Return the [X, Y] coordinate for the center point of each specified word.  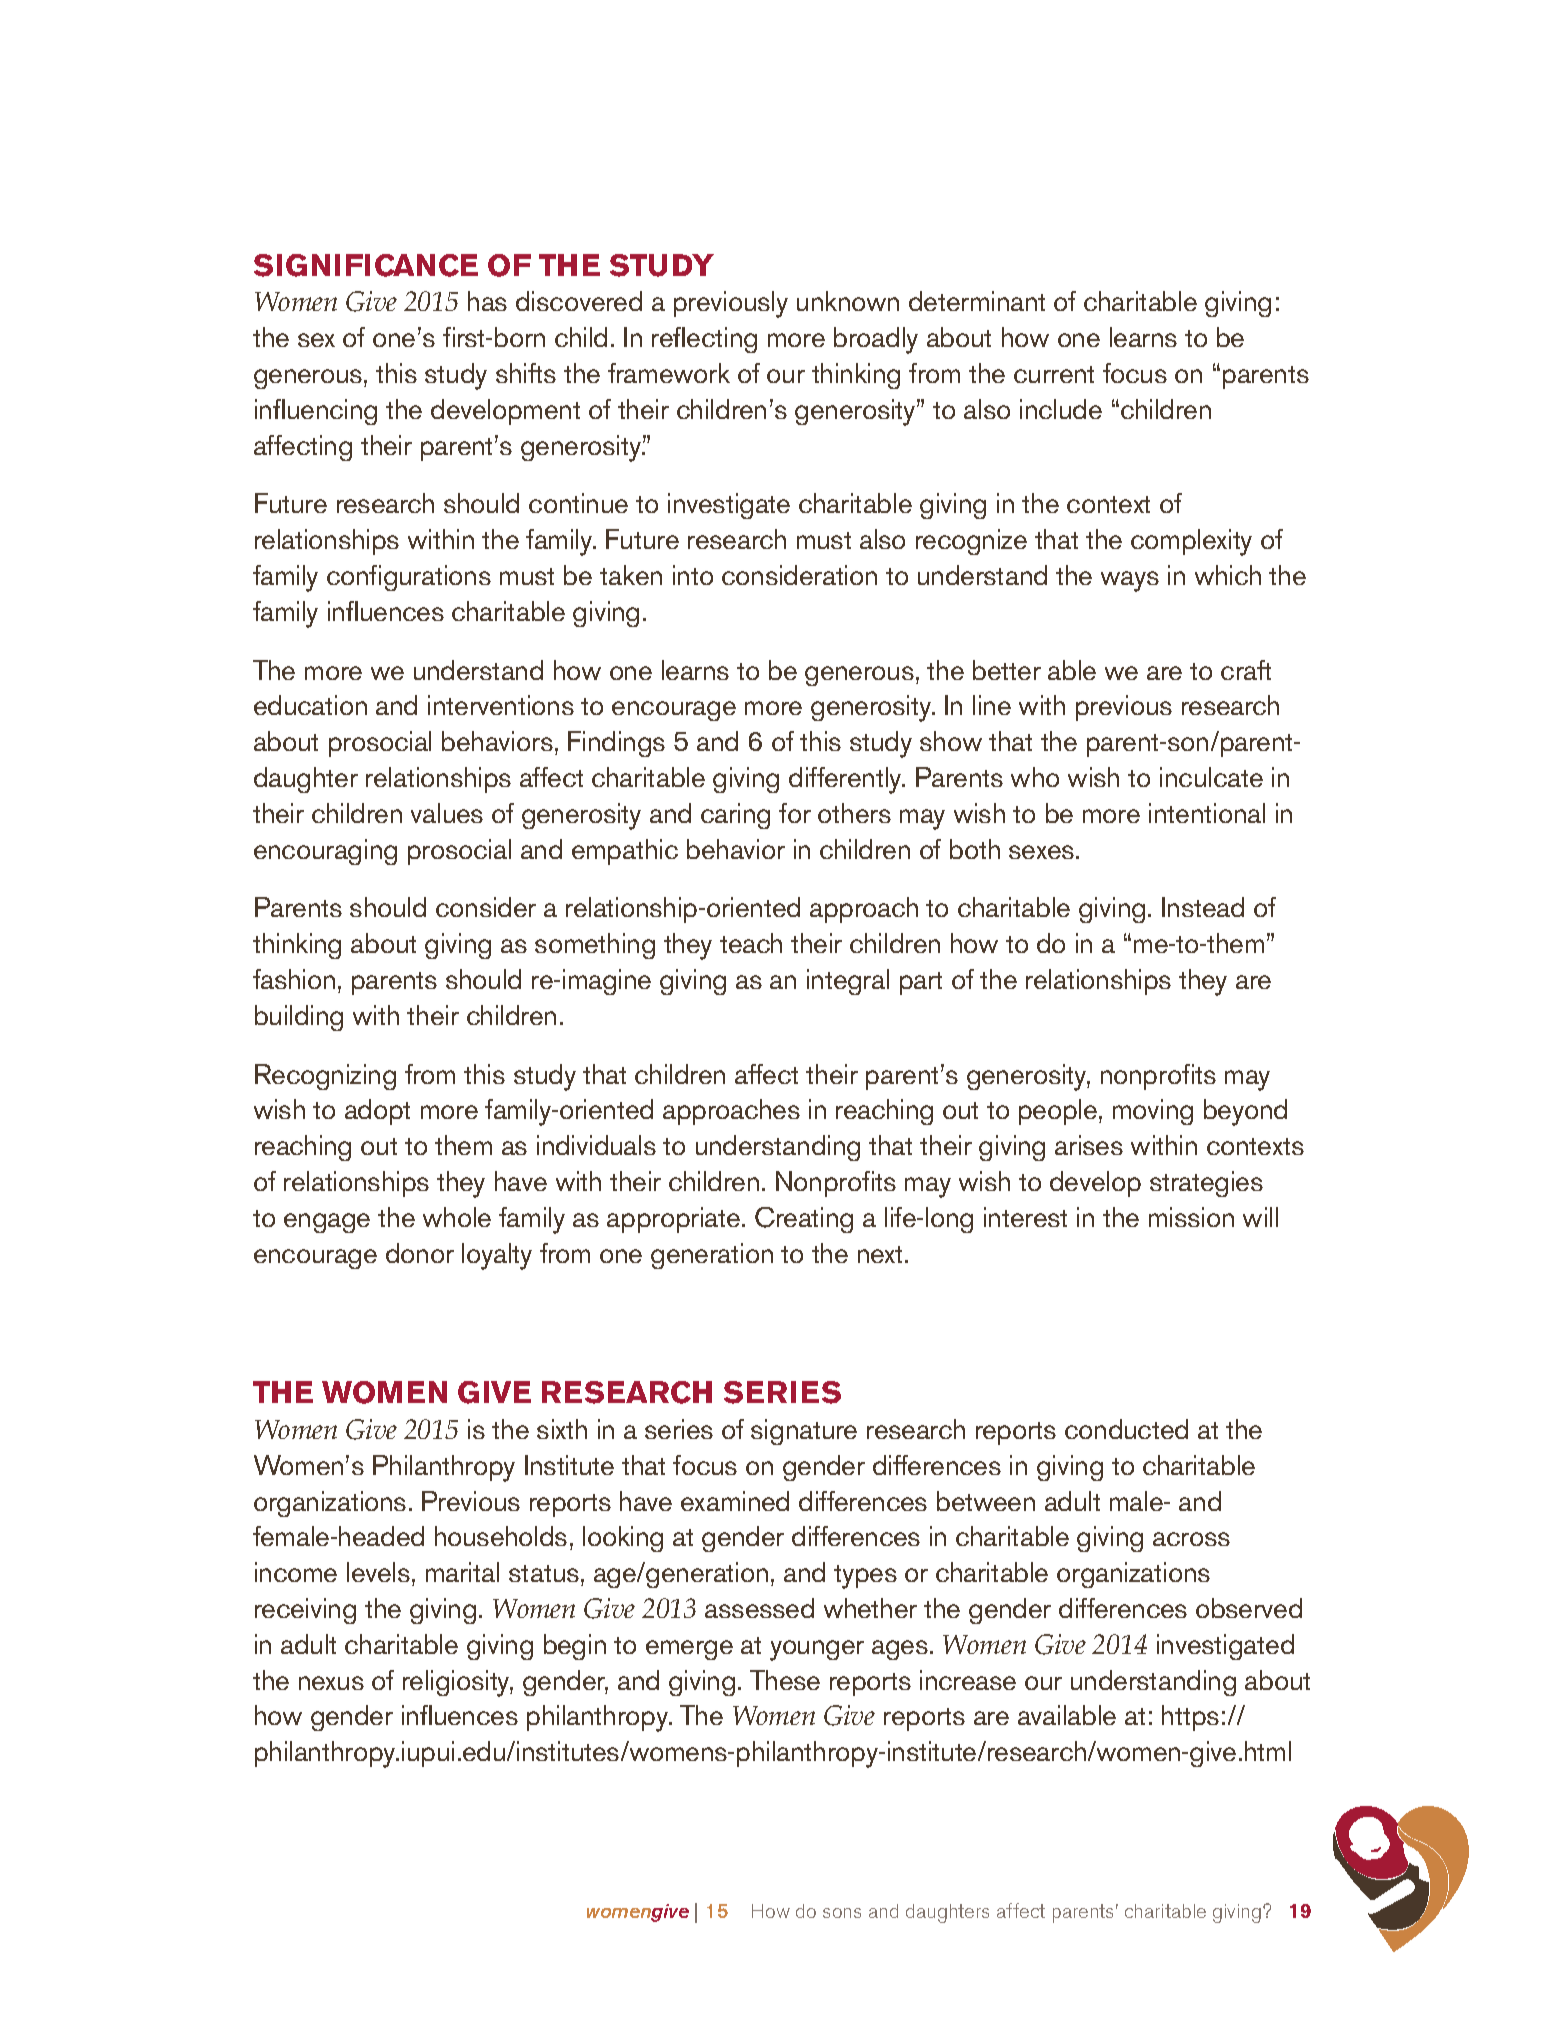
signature [804, 1432]
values [447, 813]
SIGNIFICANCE [366, 265]
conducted [1126, 1429]
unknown [848, 301]
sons [842, 1913]
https [1190, 1718]
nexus [331, 1683]
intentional [1207, 813]
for [795, 813]
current [1054, 374]
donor [420, 1253]
